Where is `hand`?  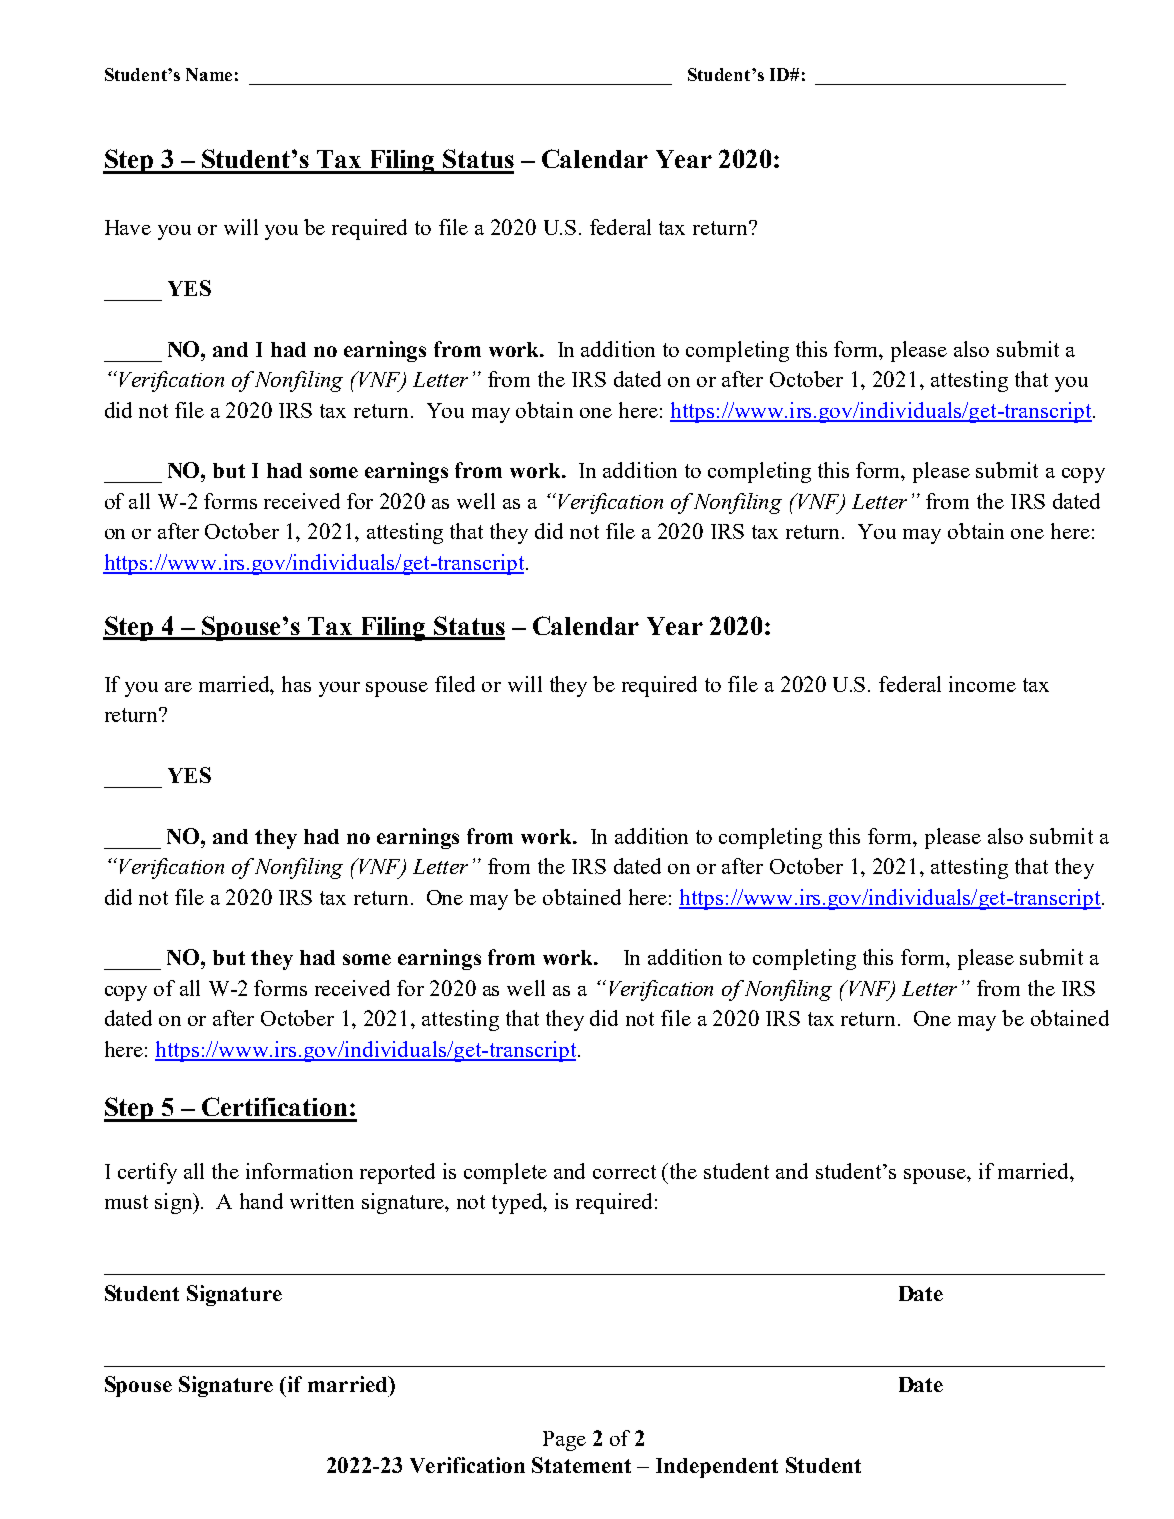
hand is located at coordinates (261, 1201).
